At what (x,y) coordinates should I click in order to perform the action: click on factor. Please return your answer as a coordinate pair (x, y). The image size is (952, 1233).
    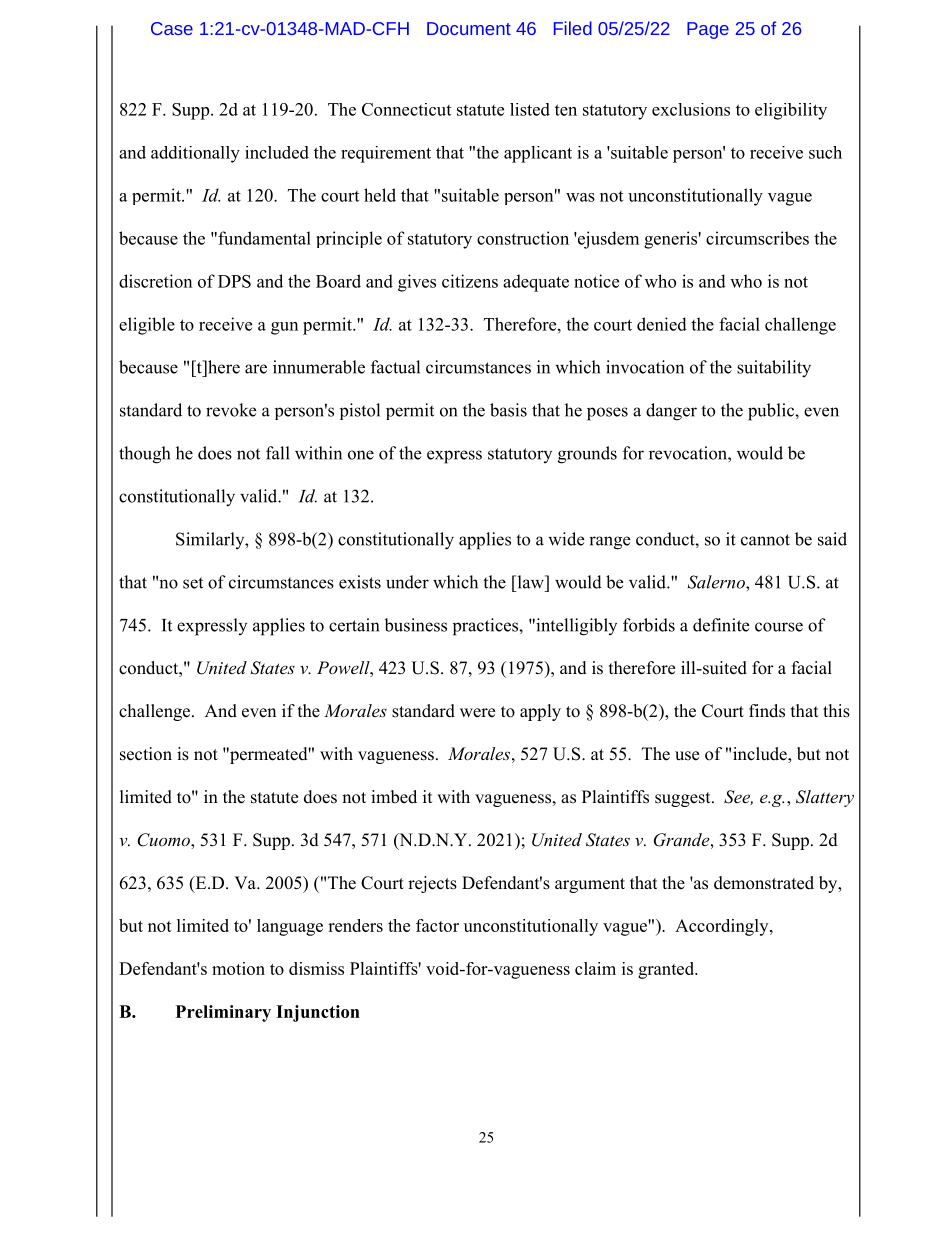
    Looking at the image, I should click on (437, 925).
